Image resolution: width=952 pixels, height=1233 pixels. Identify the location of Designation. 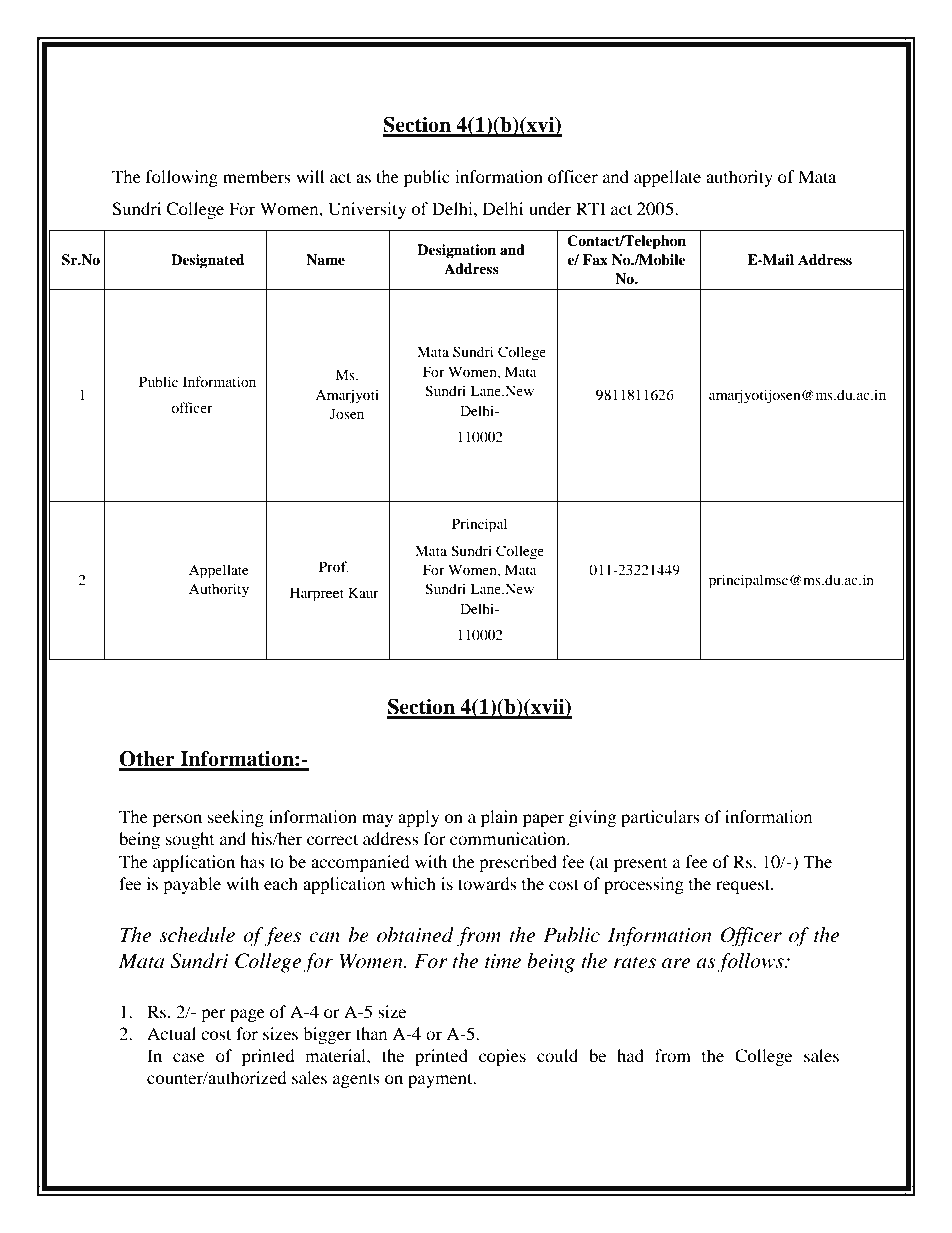
(456, 251).
